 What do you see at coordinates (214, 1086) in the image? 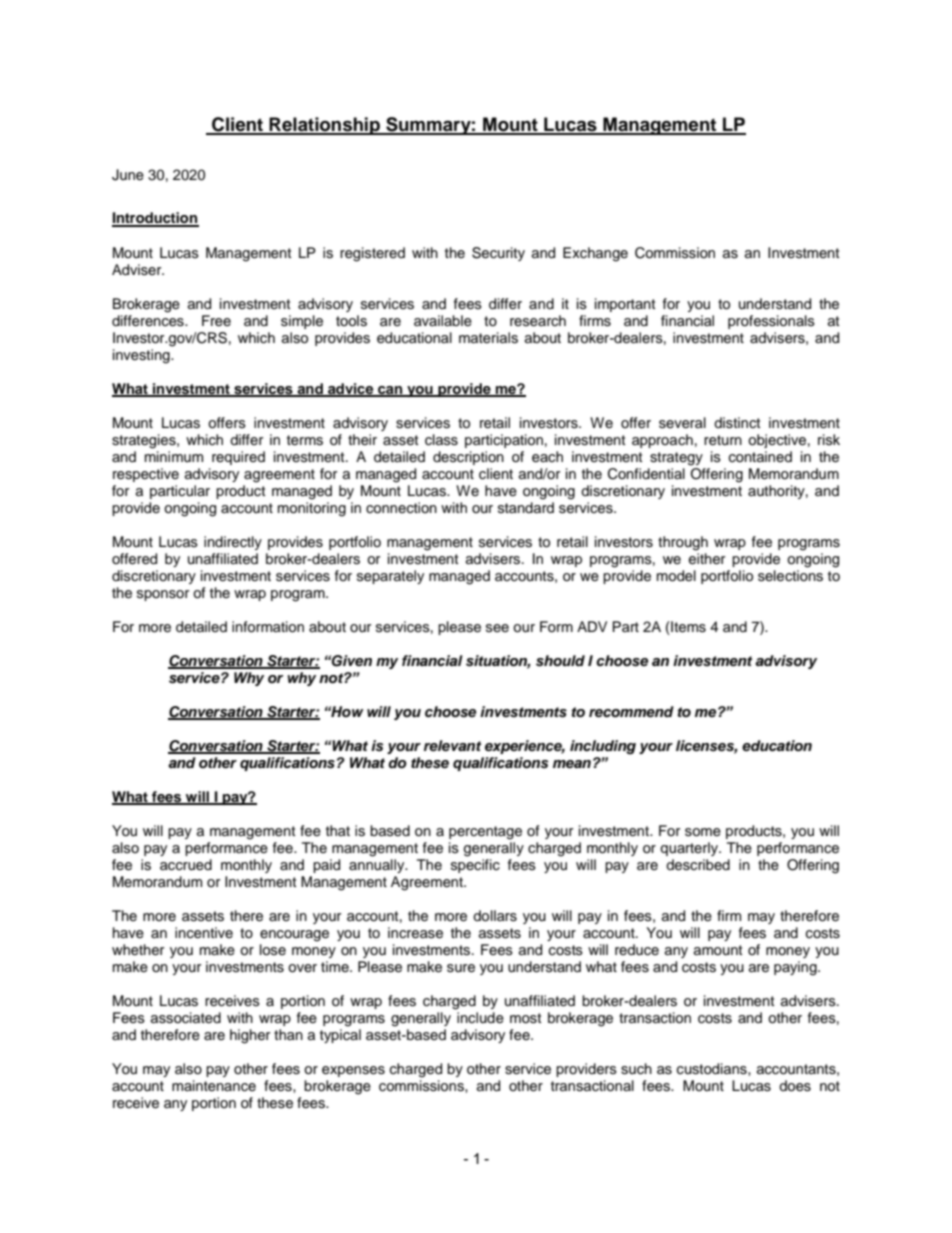
I see `maintenance` at bounding box center [214, 1086].
